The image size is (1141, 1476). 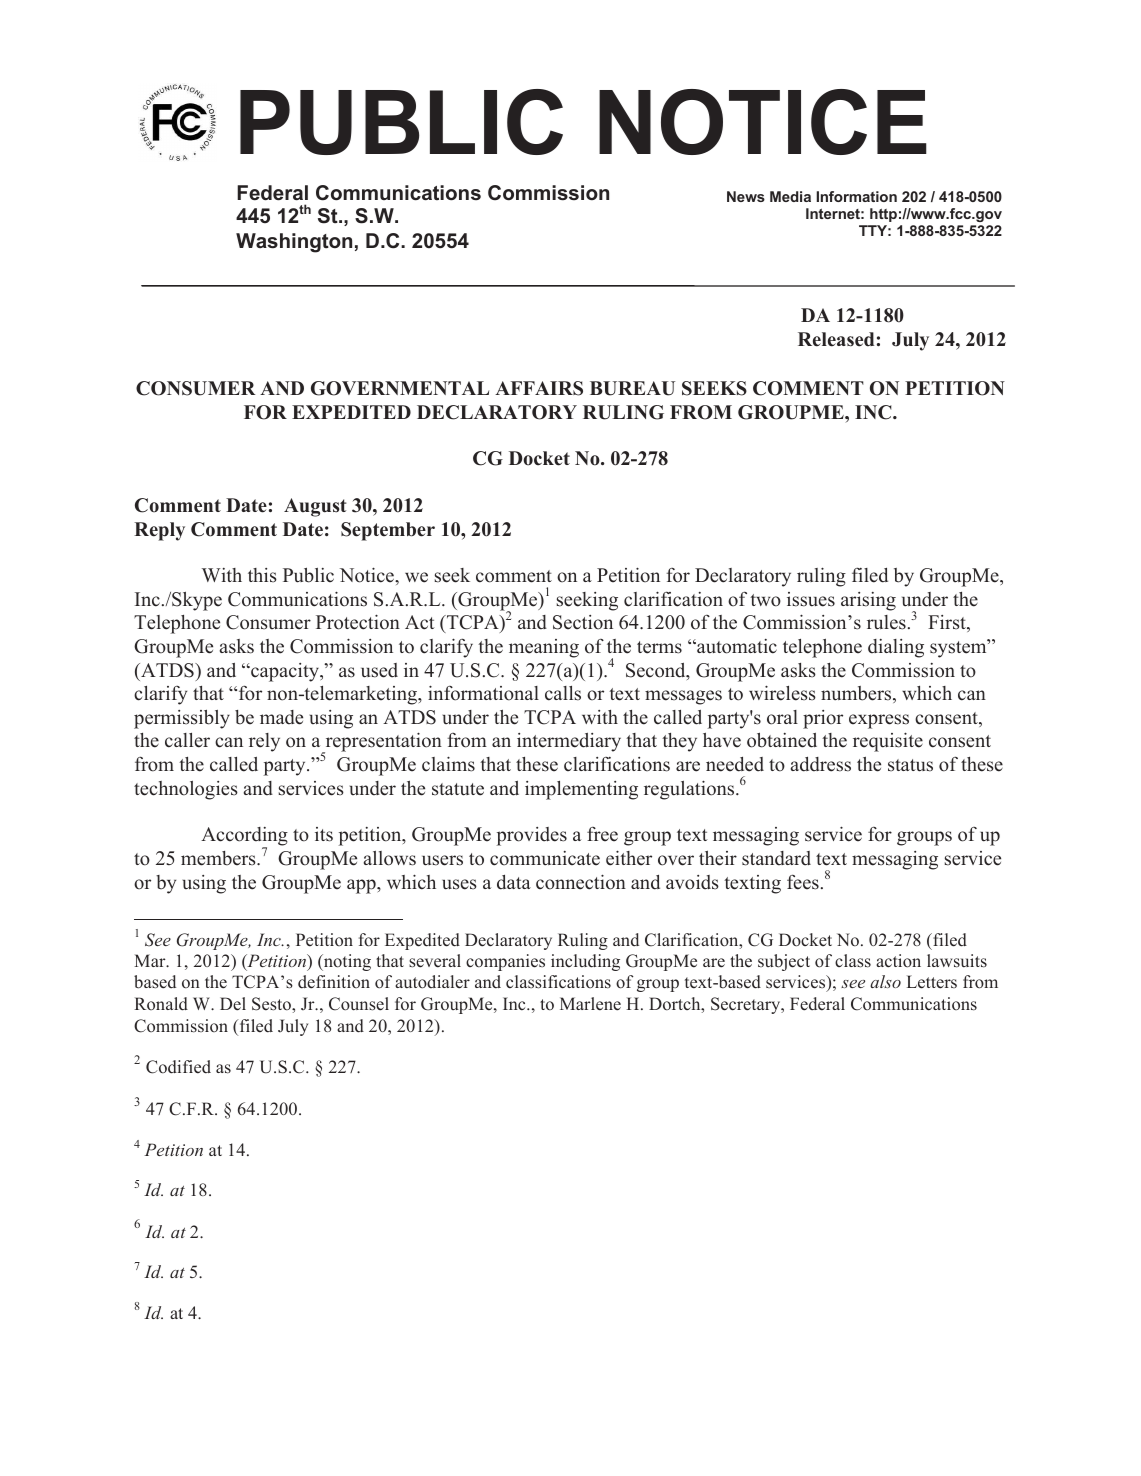 I want to click on dialing, so click(x=896, y=648).
